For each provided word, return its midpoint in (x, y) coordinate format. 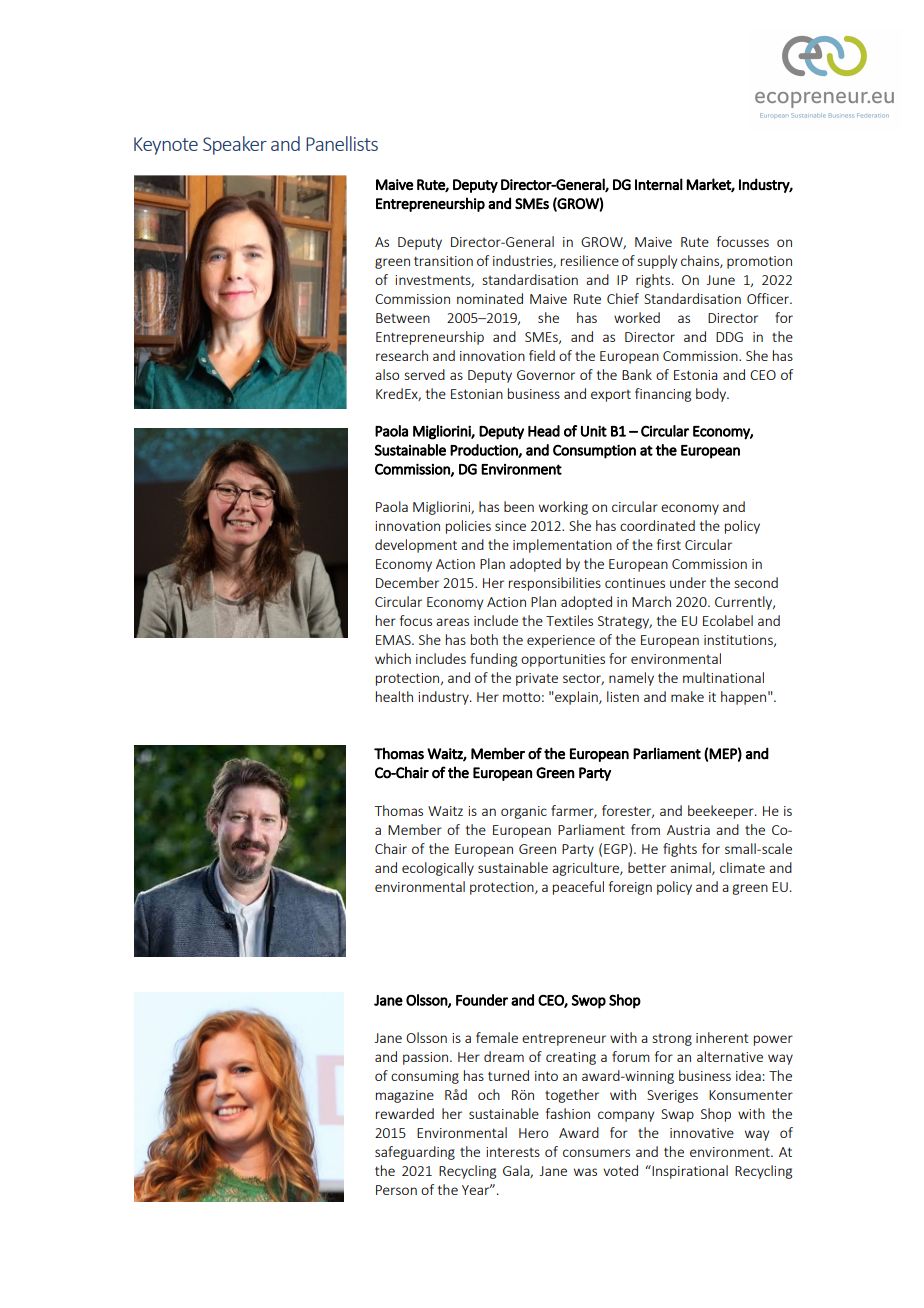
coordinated (657, 525)
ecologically (438, 869)
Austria (688, 830)
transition (443, 261)
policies (468, 527)
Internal (659, 184)
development (416, 546)
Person (396, 1190)
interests (513, 1152)
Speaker (235, 145)
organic (524, 812)
